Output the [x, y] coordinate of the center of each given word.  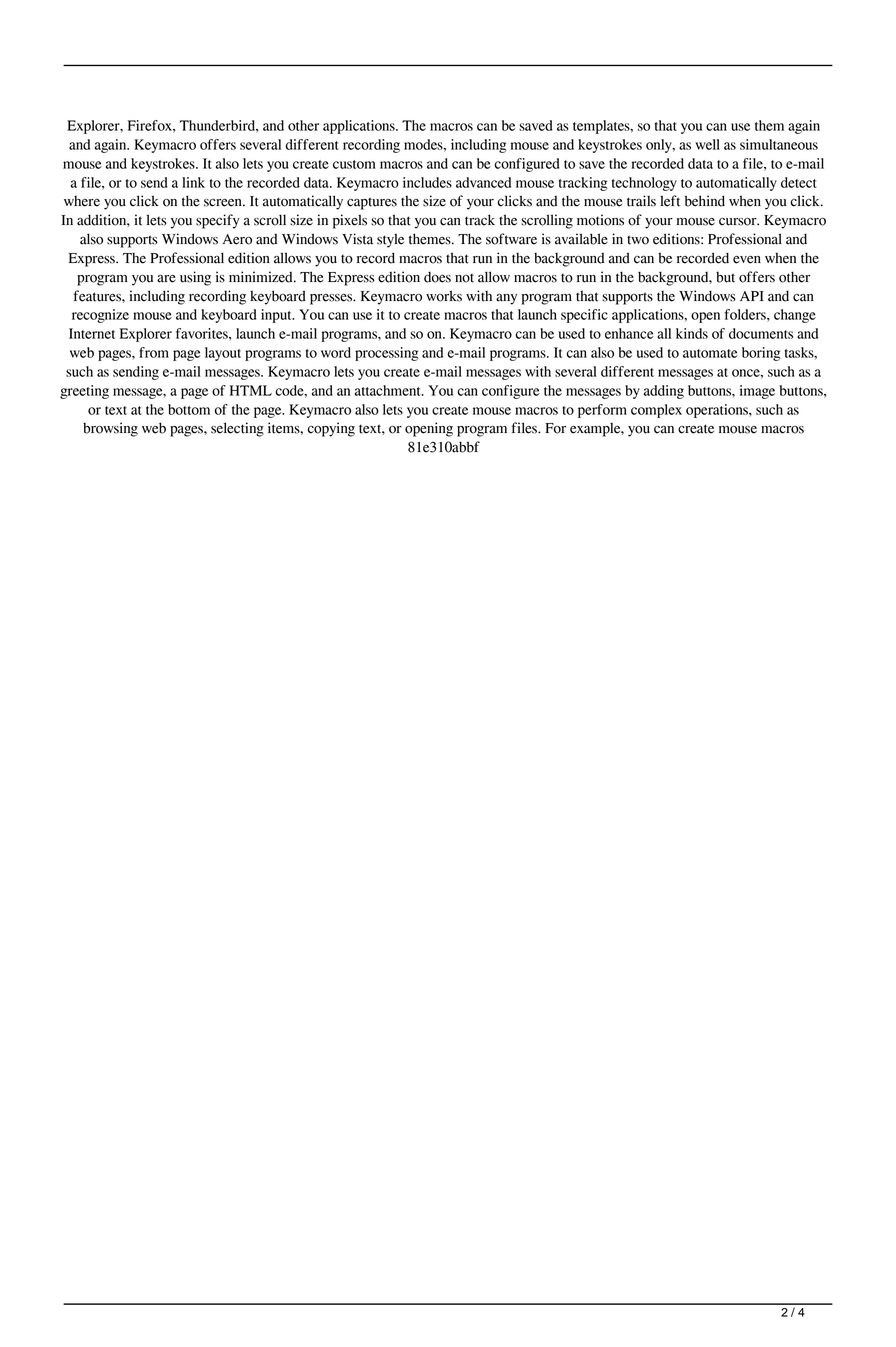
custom [354, 164]
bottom [189, 409]
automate [710, 353]
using [195, 278]
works [444, 296]
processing [387, 354]
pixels [350, 221]
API [752, 296]
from [154, 352]
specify [218, 221]
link [193, 182]
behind [705, 201]
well [707, 144]
